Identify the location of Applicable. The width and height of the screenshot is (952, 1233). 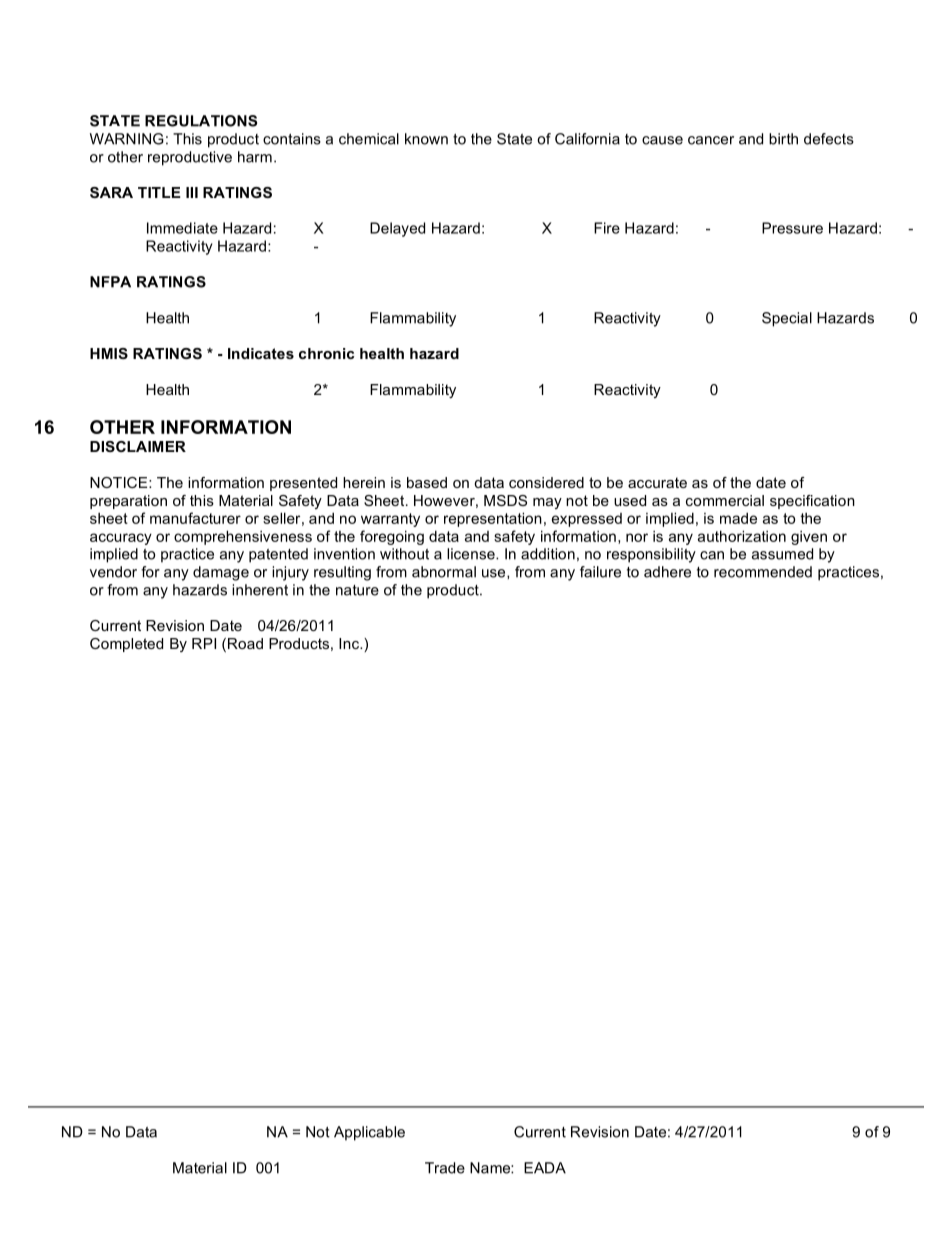
(369, 1133).
